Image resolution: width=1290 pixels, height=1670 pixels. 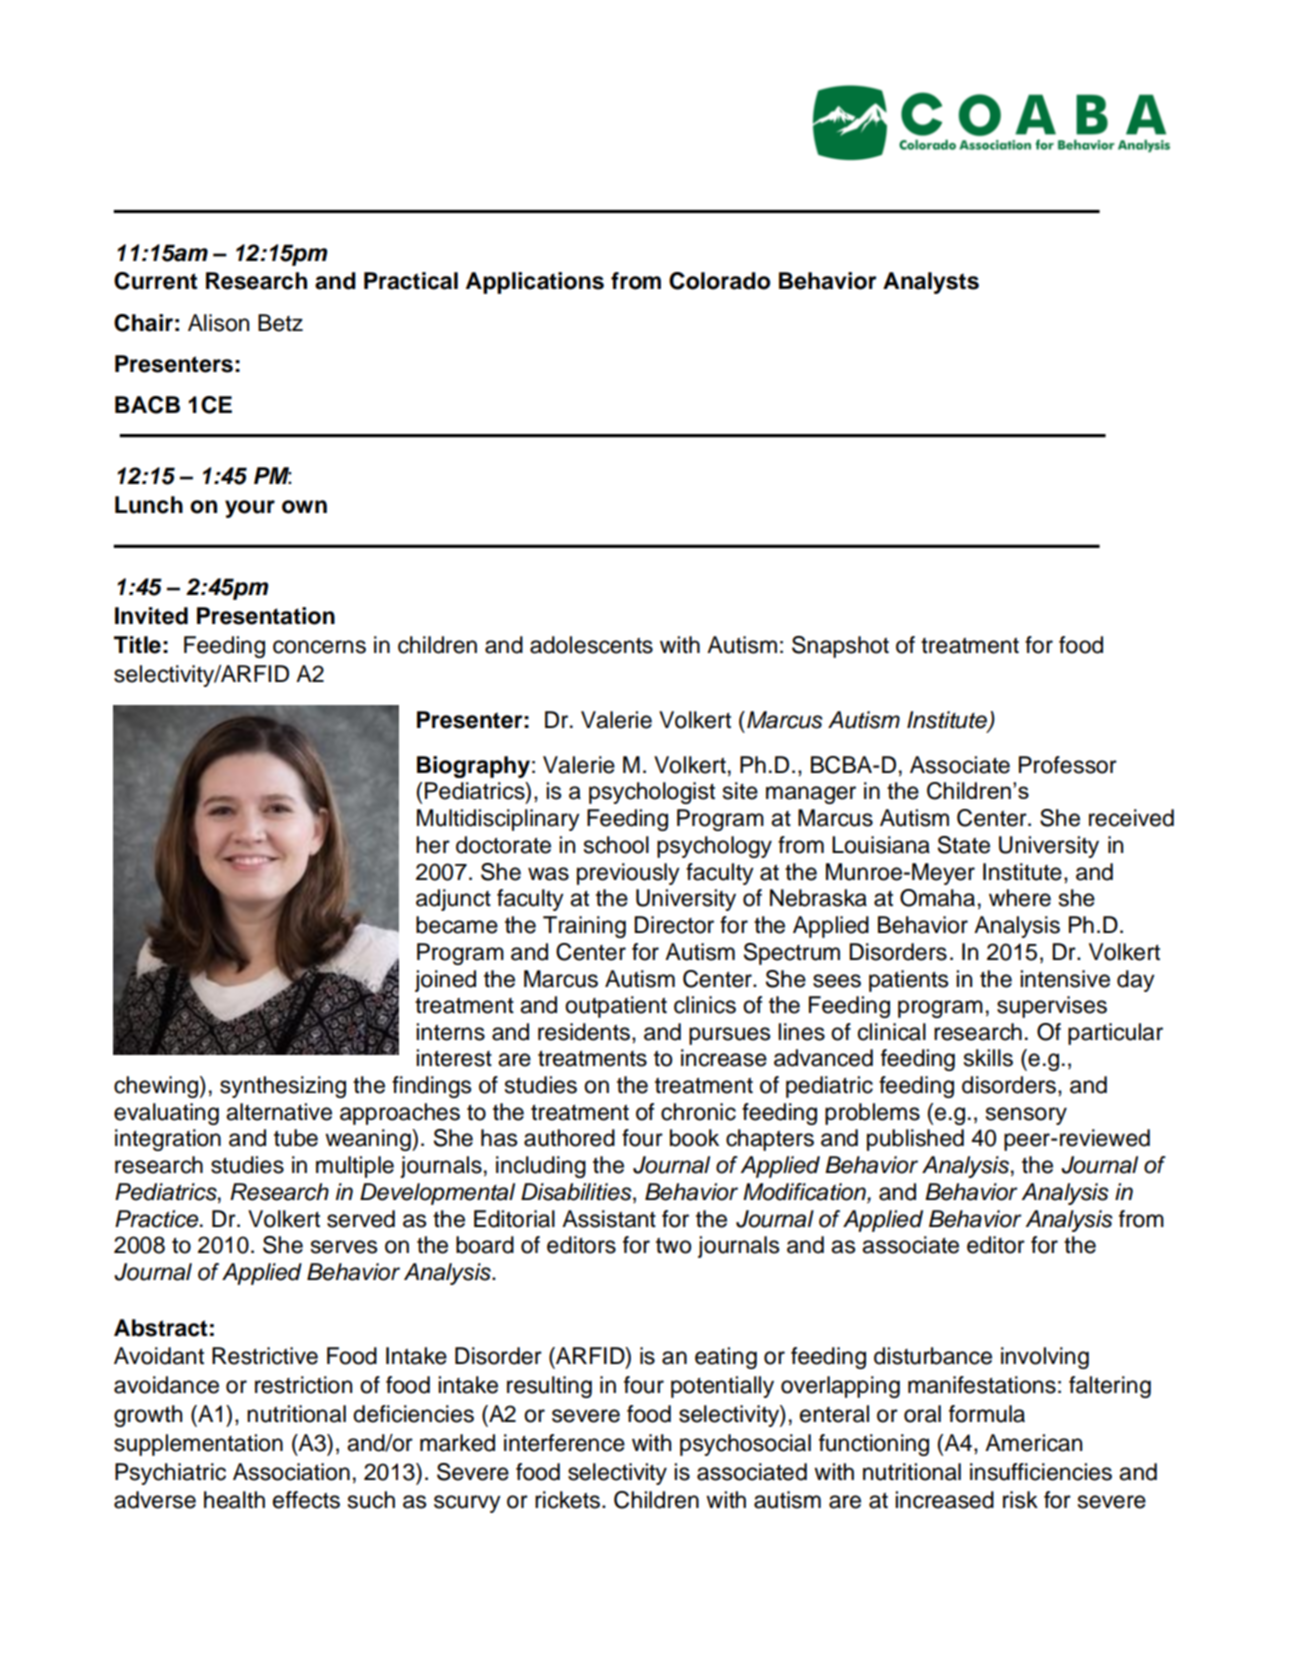 I want to click on chronic, so click(x=698, y=1112).
